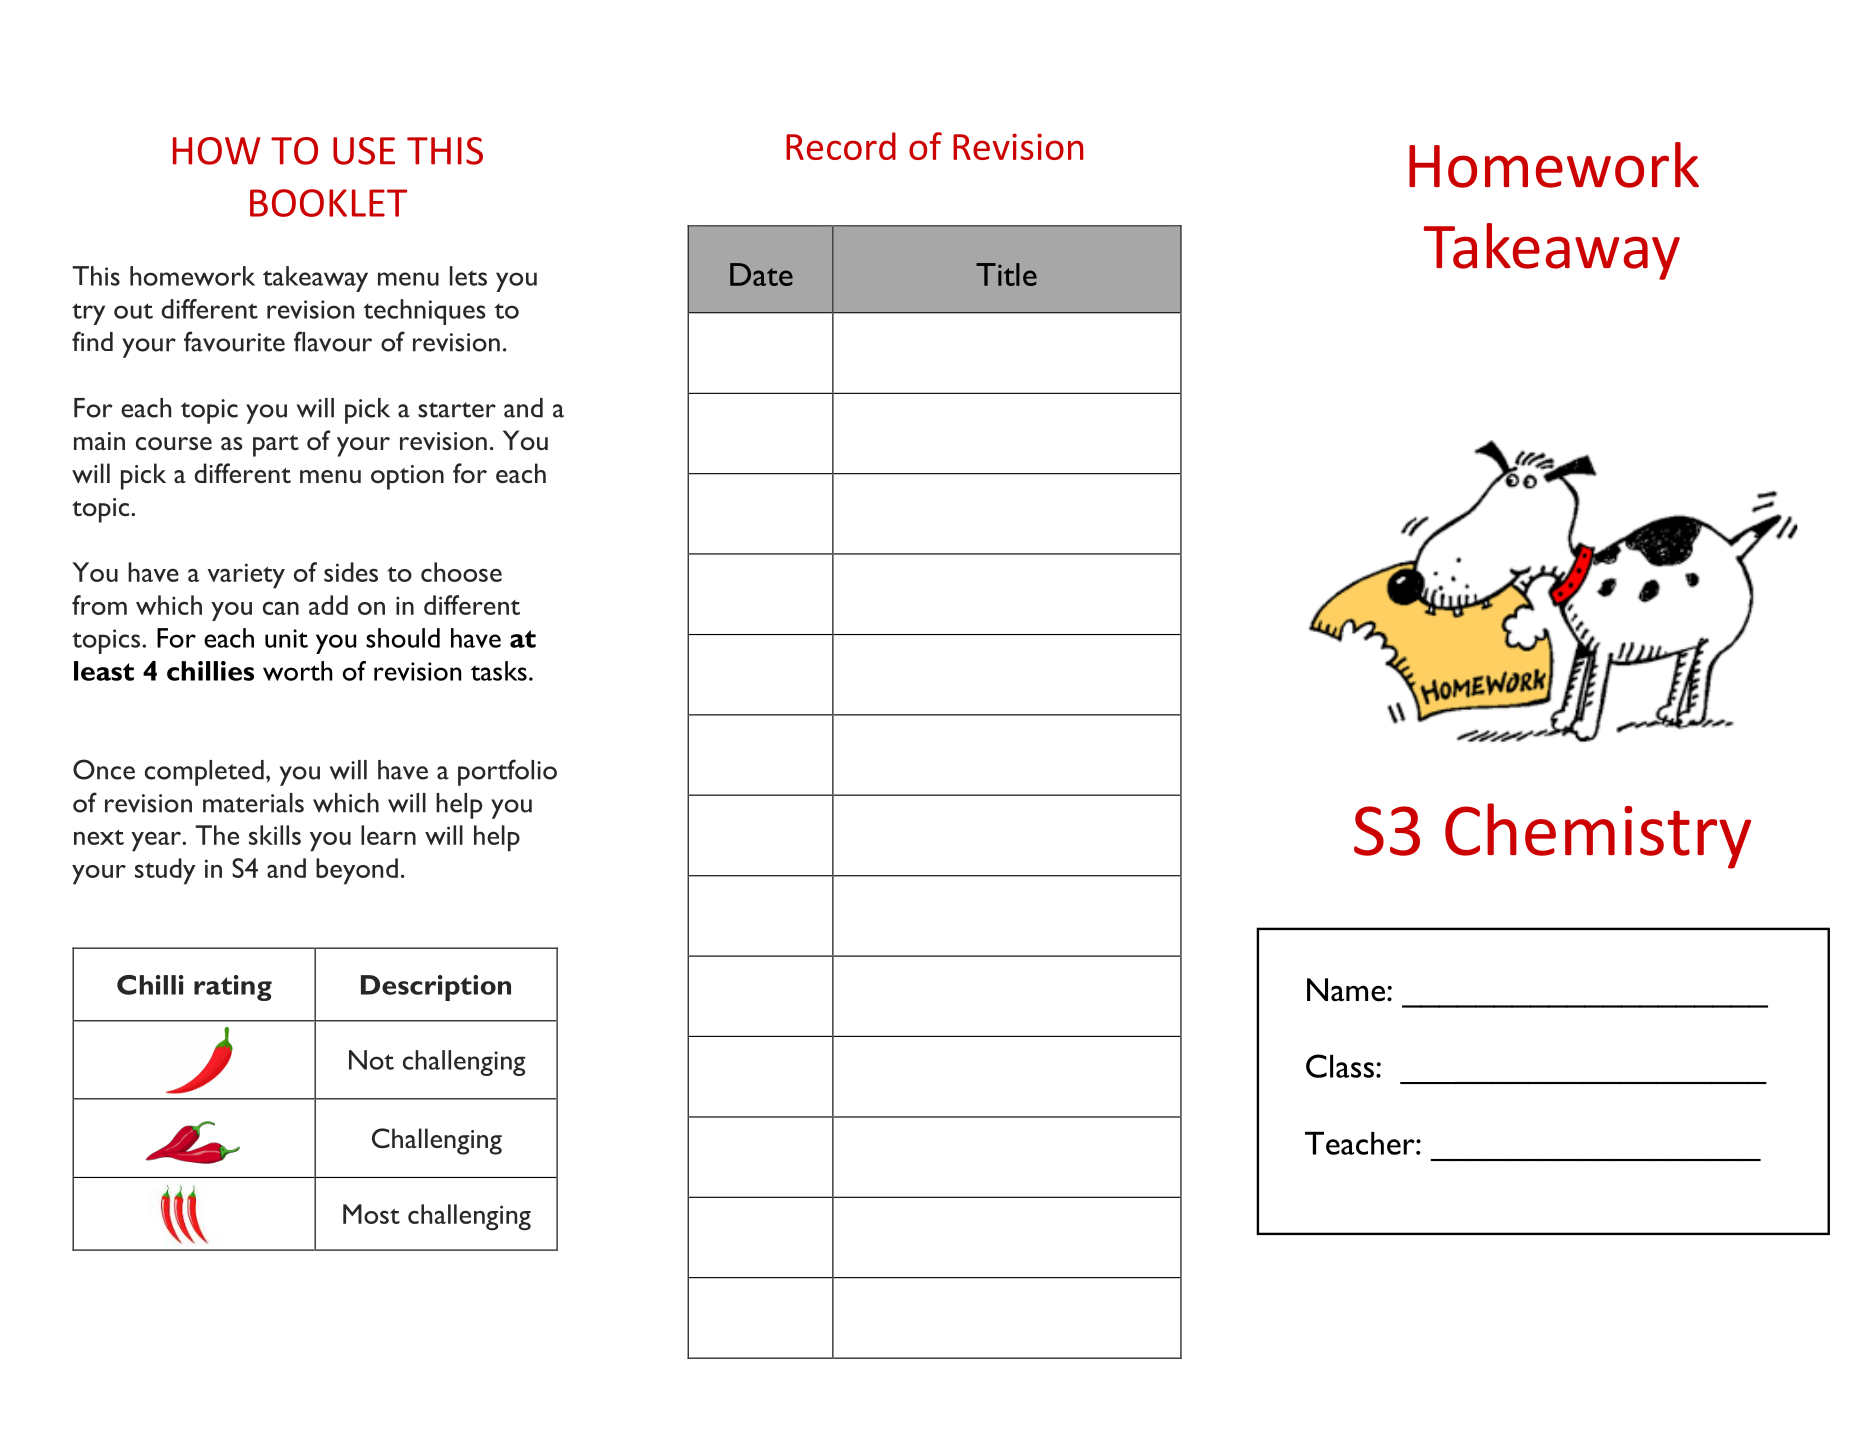  I want to click on Record, so click(841, 146).
